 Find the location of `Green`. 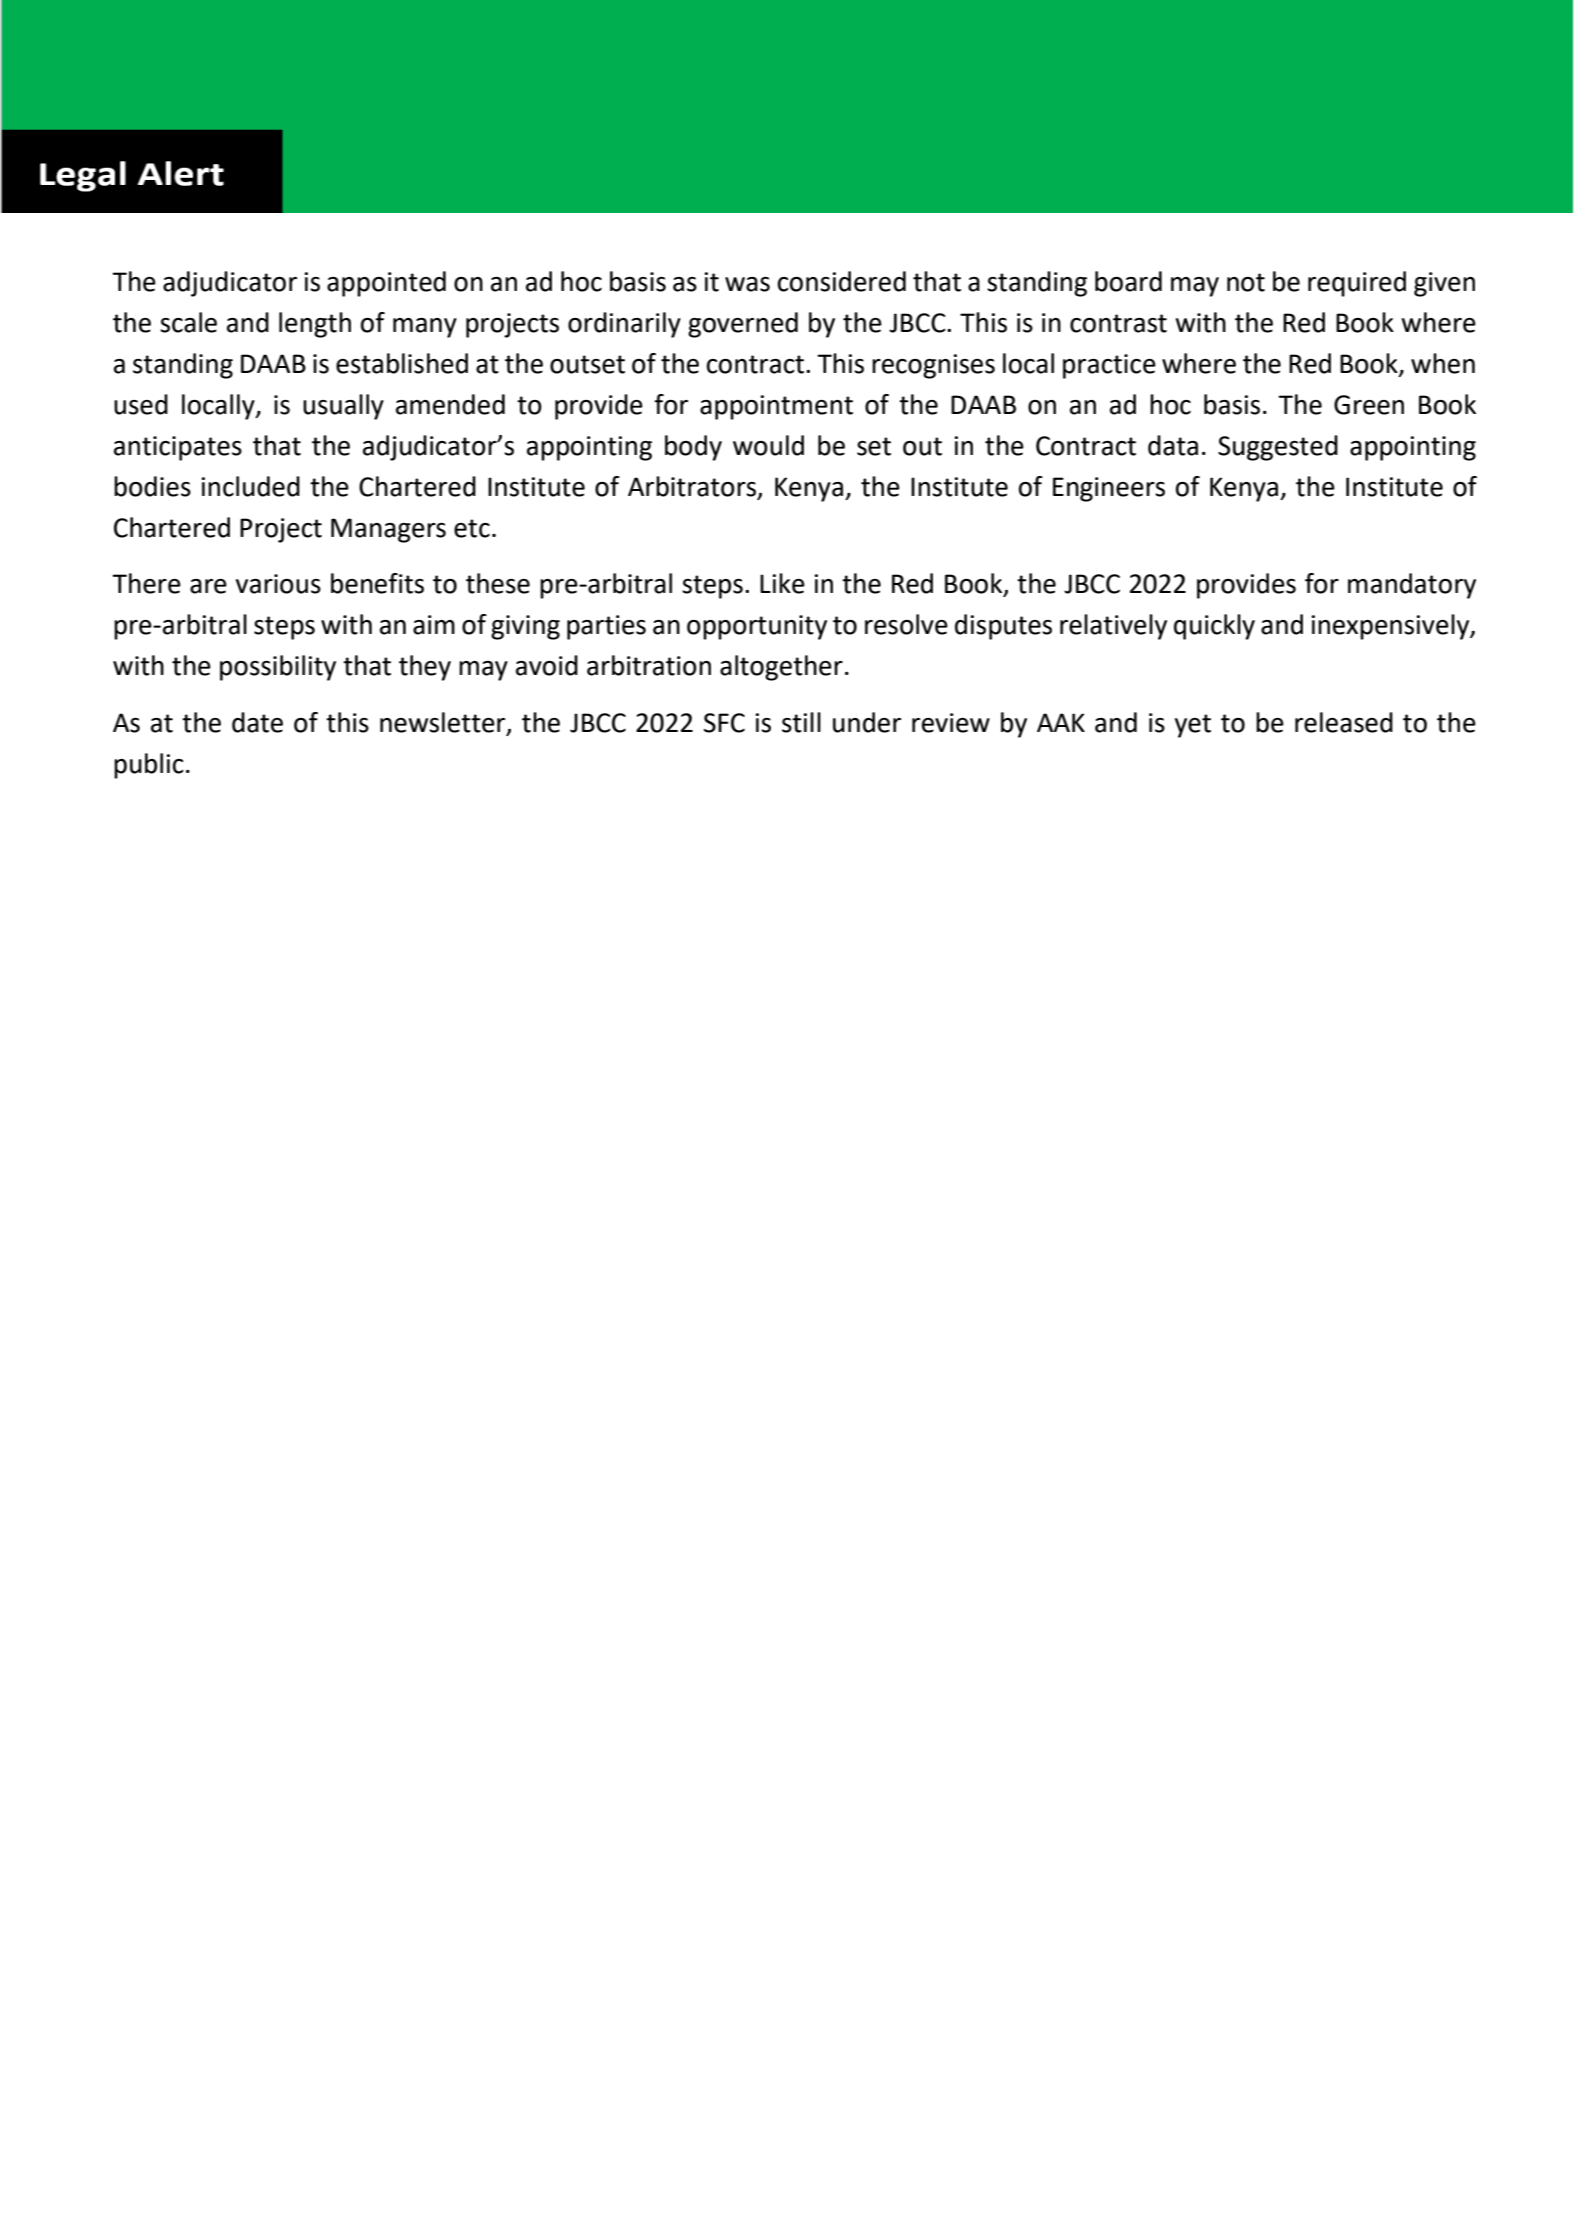

Green is located at coordinates (1369, 405).
